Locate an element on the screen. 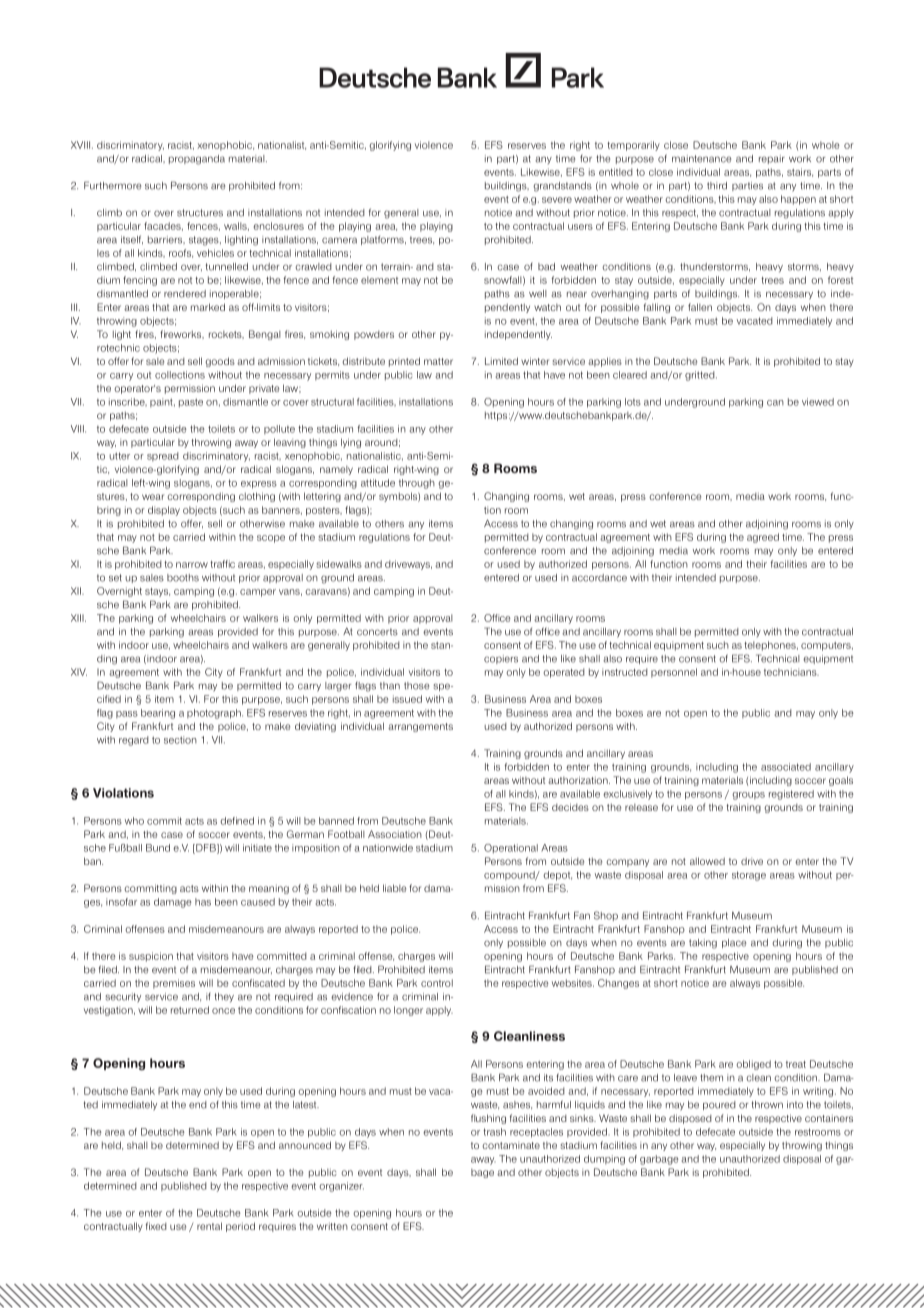  those is located at coordinates (416, 686).
